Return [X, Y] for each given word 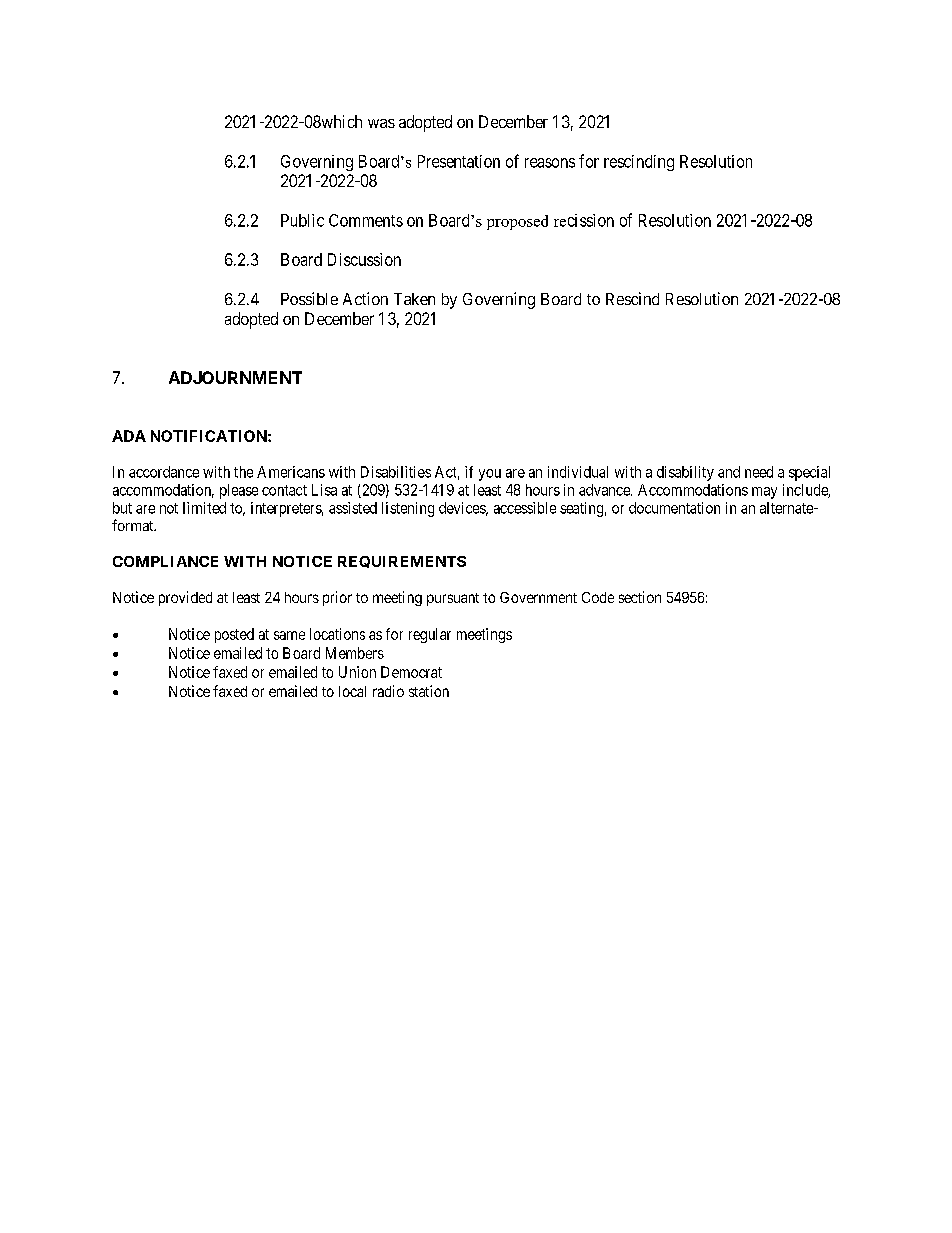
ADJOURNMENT [235, 377]
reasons [550, 163]
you [490, 475]
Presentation [459, 161]
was [381, 123]
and [729, 472]
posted [234, 635]
